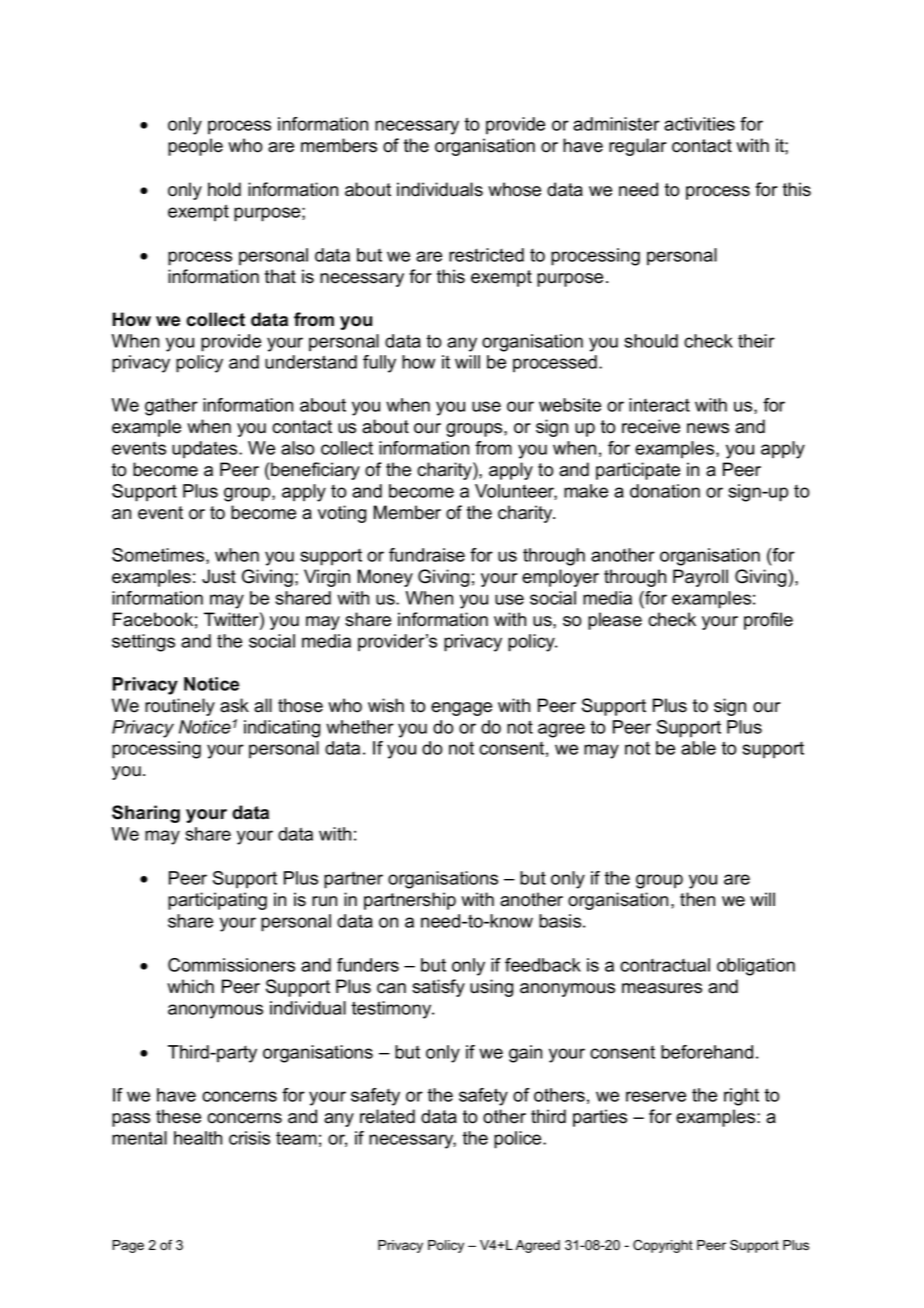 This screenshot has height=1308, width=924. What do you see at coordinates (461, 709) in the screenshot?
I see `engage` at bounding box center [461, 709].
